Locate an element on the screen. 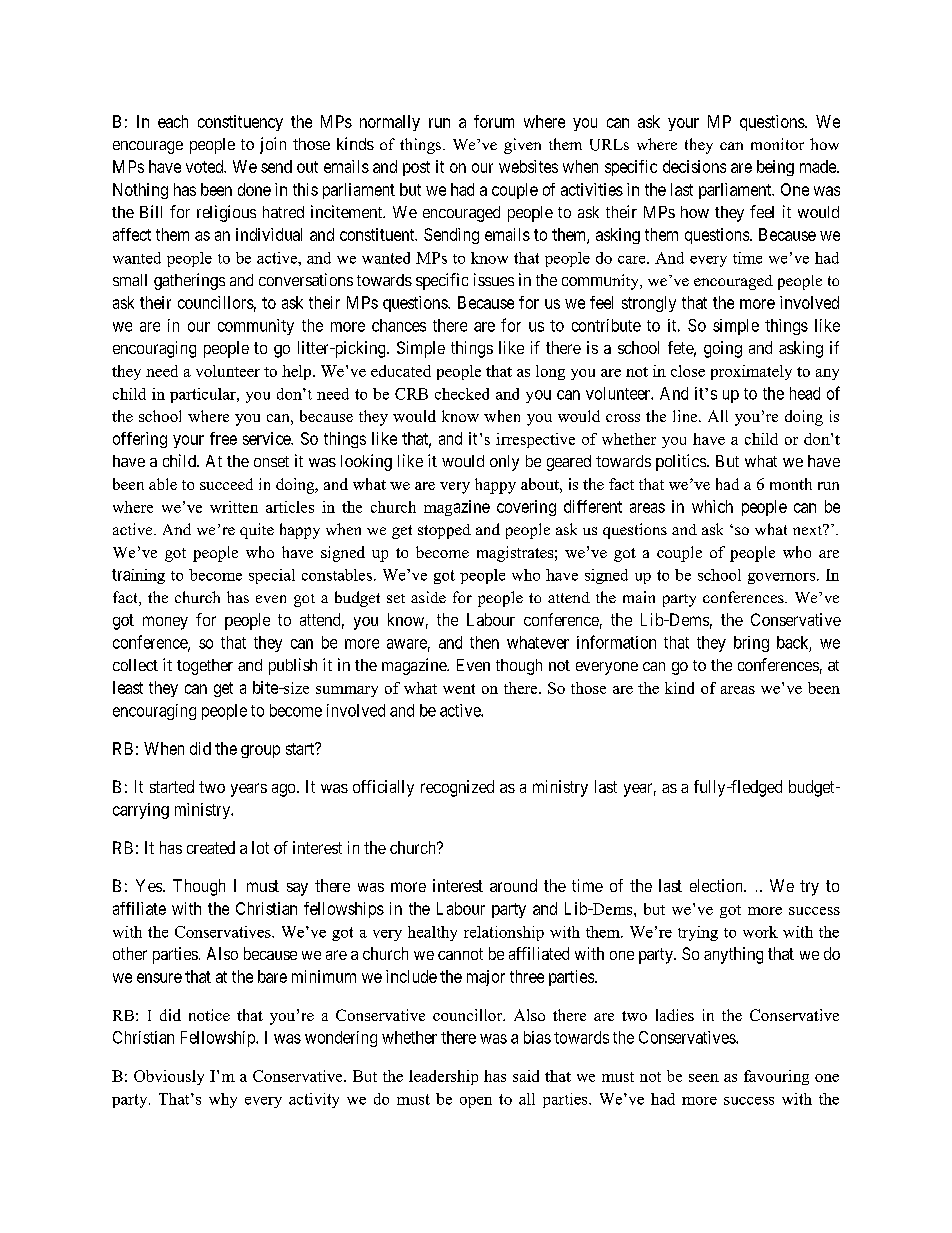  leadership is located at coordinates (443, 1077).
